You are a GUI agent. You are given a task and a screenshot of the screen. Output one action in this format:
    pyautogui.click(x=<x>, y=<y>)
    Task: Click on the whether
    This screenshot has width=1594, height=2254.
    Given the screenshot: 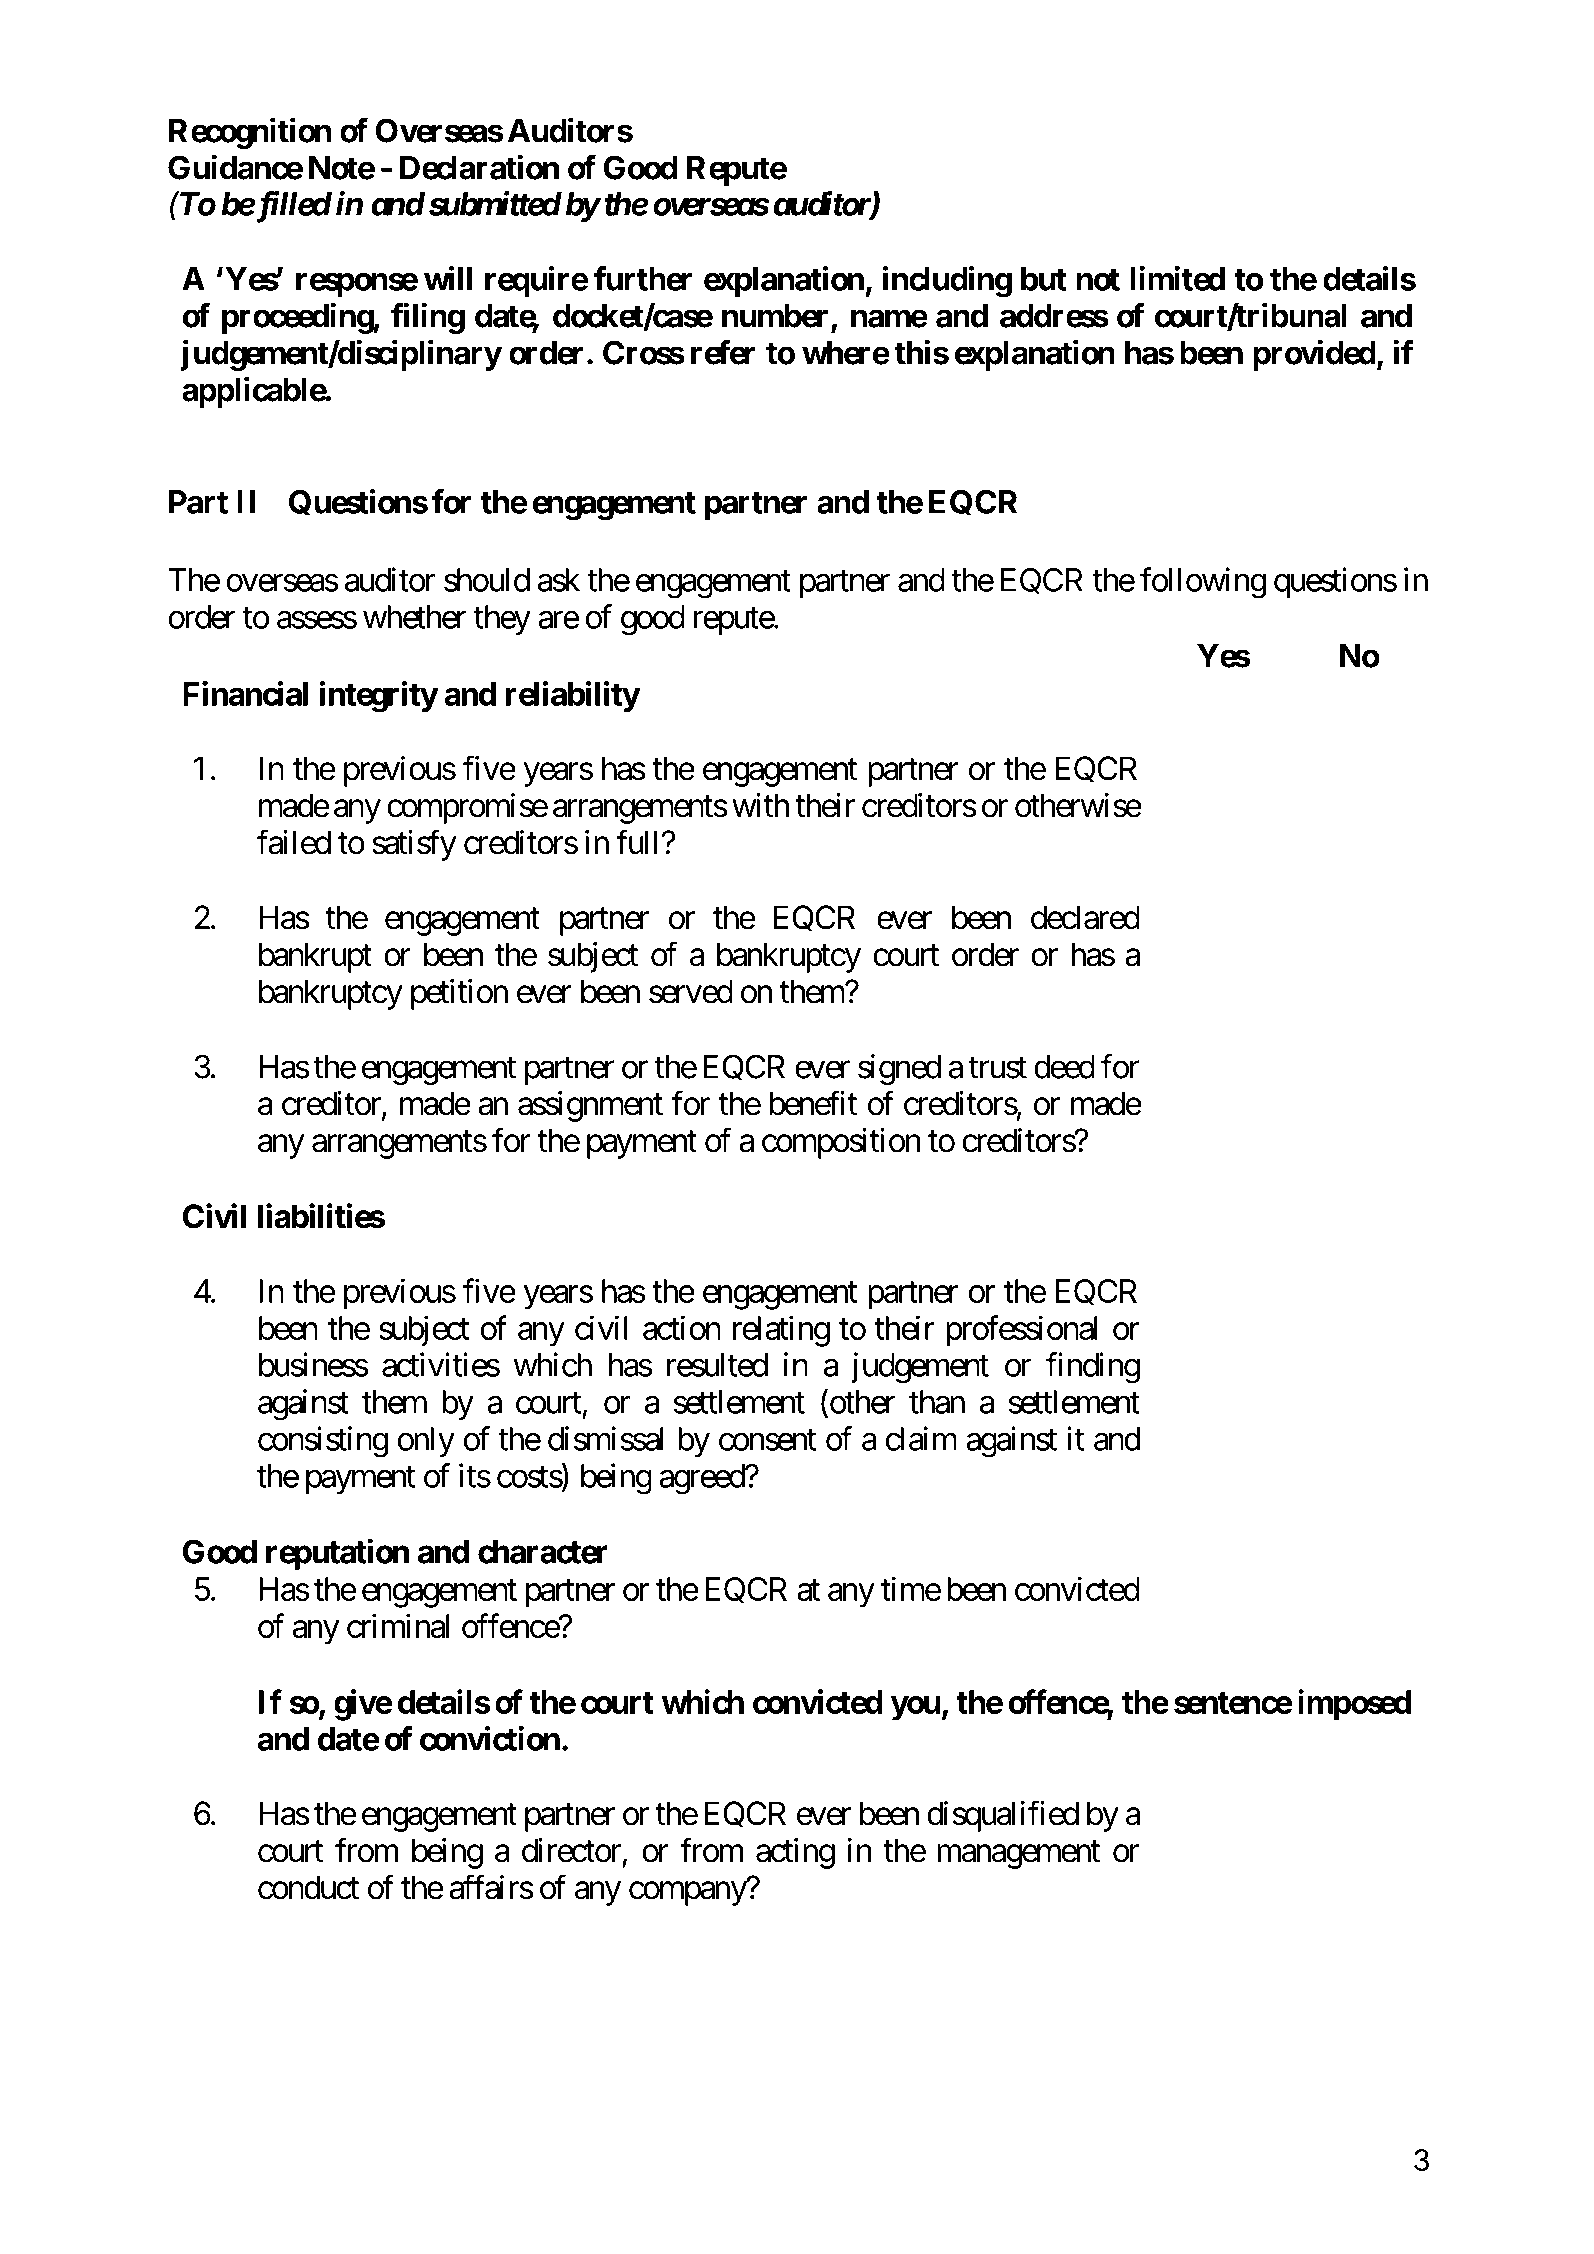 What is the action you would take?
    pyautogui.click(x=415, y=617)
